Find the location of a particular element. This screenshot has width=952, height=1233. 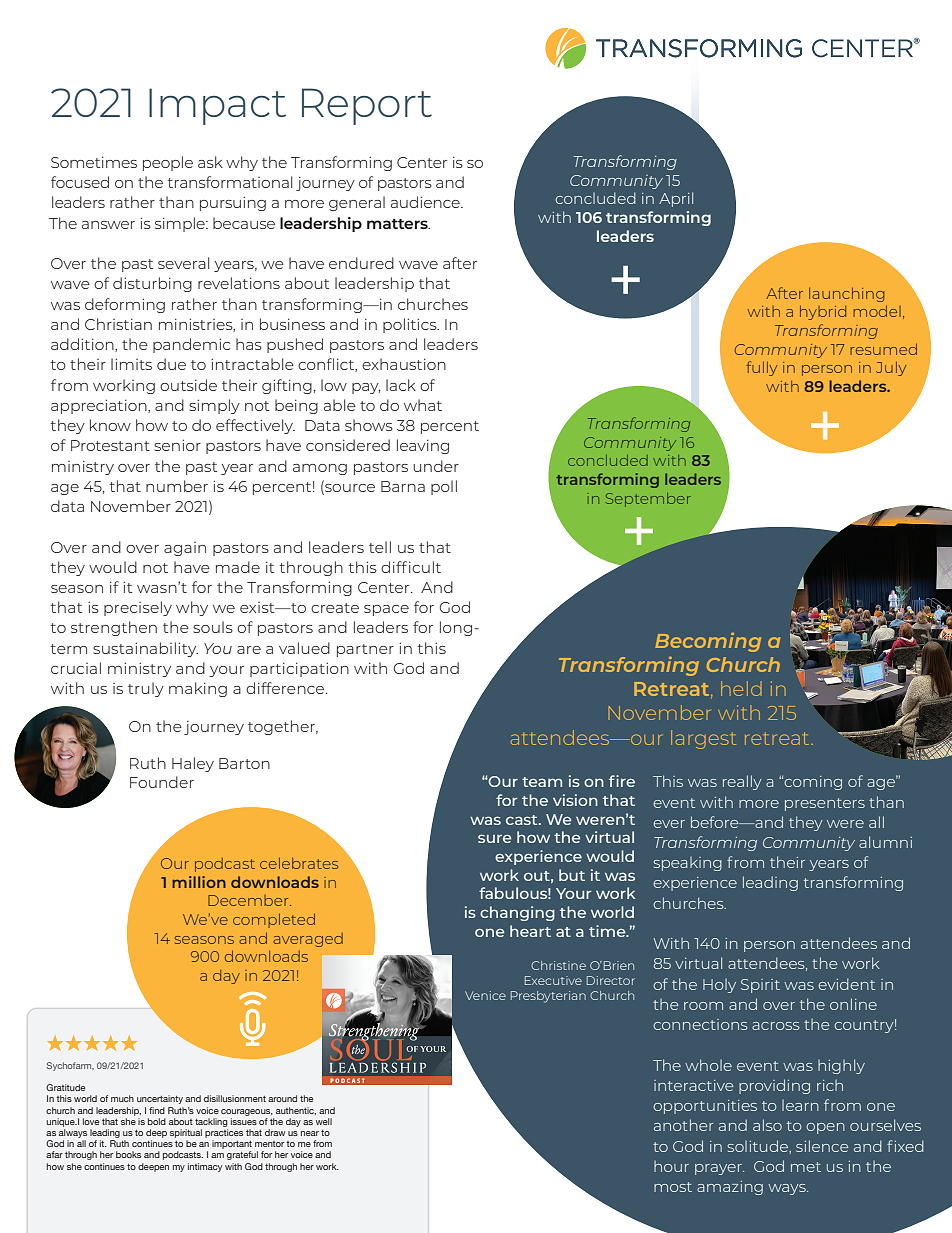

number is located at coordinates (177, 486).
